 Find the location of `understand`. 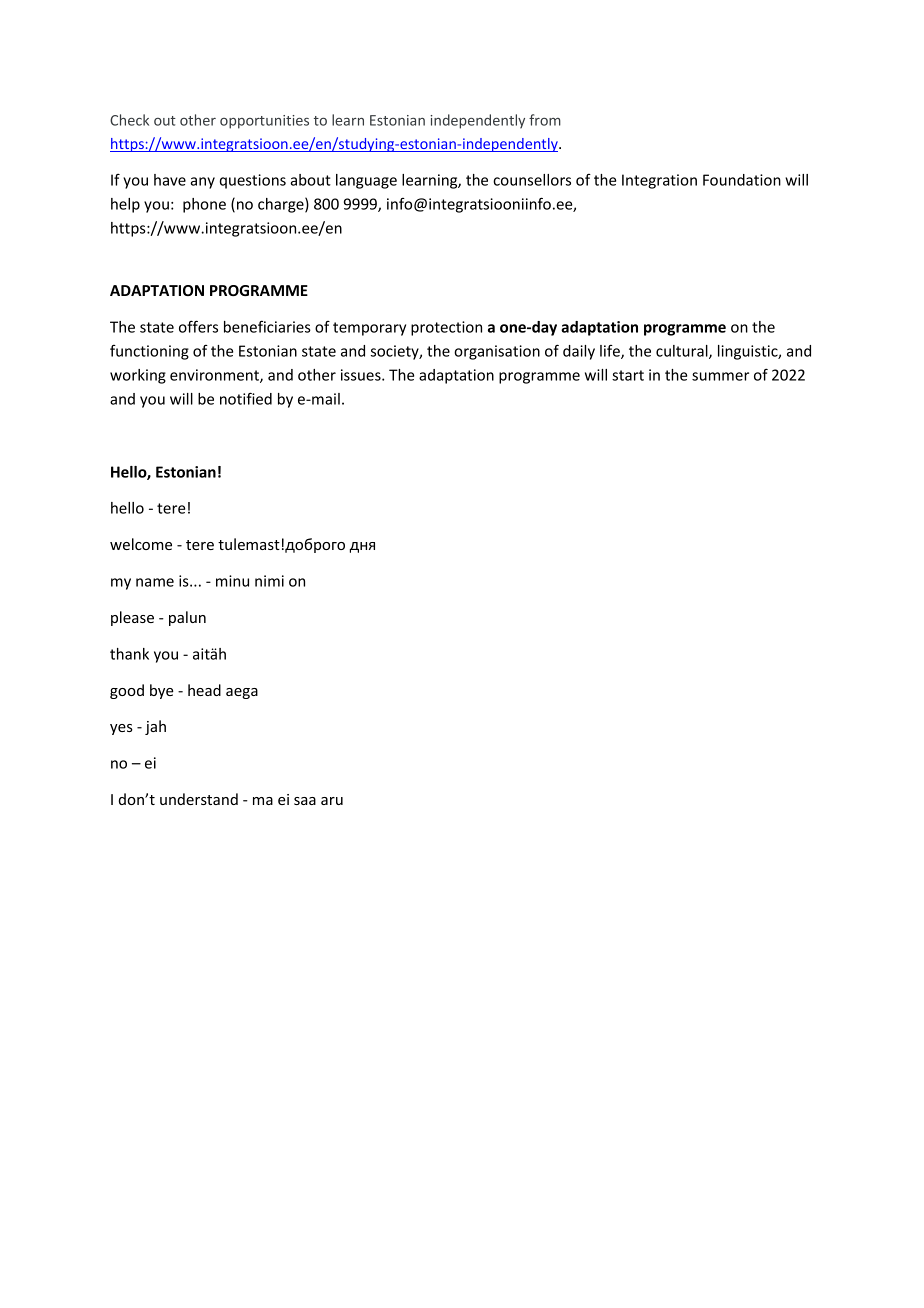

understand is located at coordinates (199, 799).
